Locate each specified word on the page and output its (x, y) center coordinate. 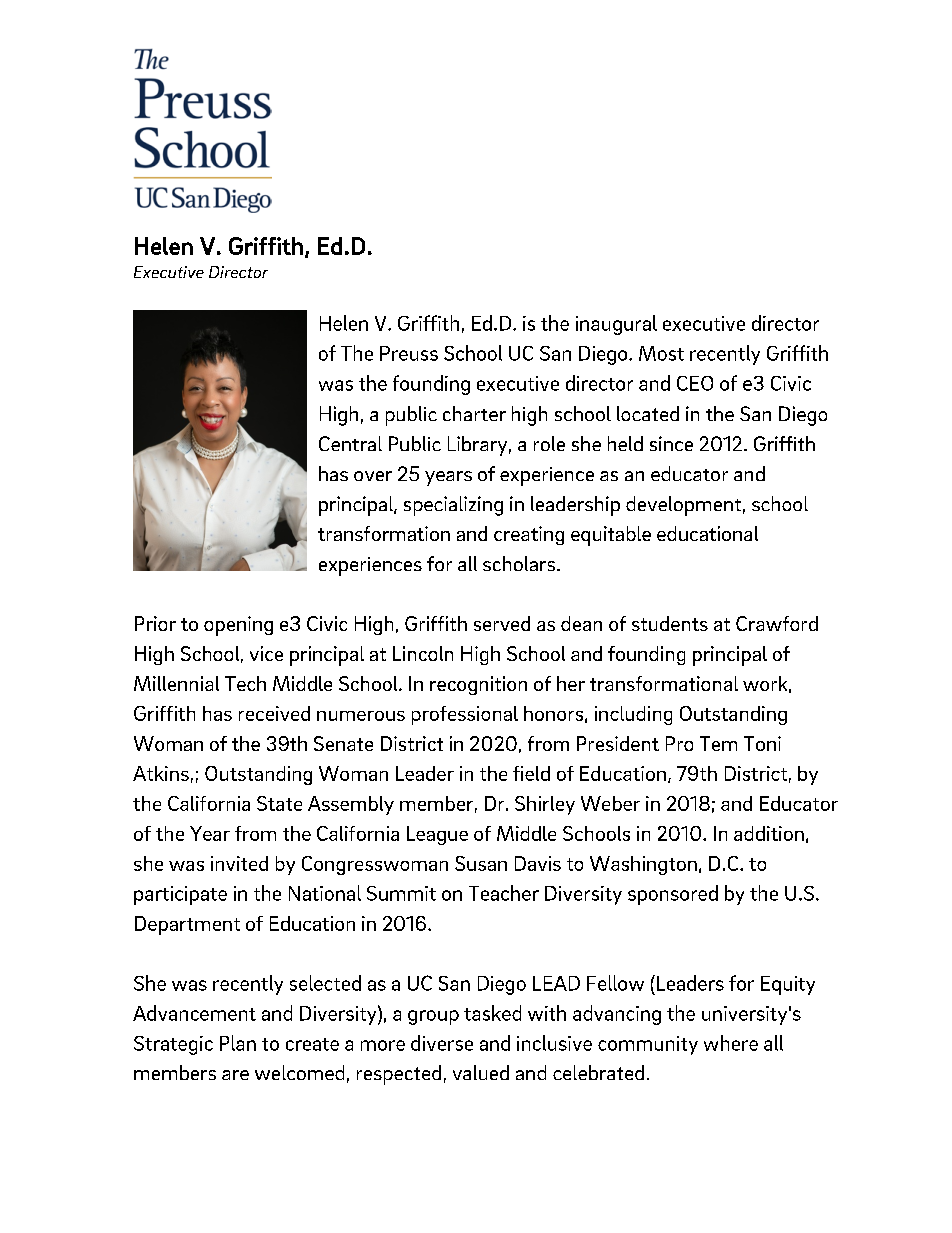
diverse (442, 1043)
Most (661, 353)
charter (474, 413)
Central (350, 443)
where (731, 1043)
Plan (238, 1043)
